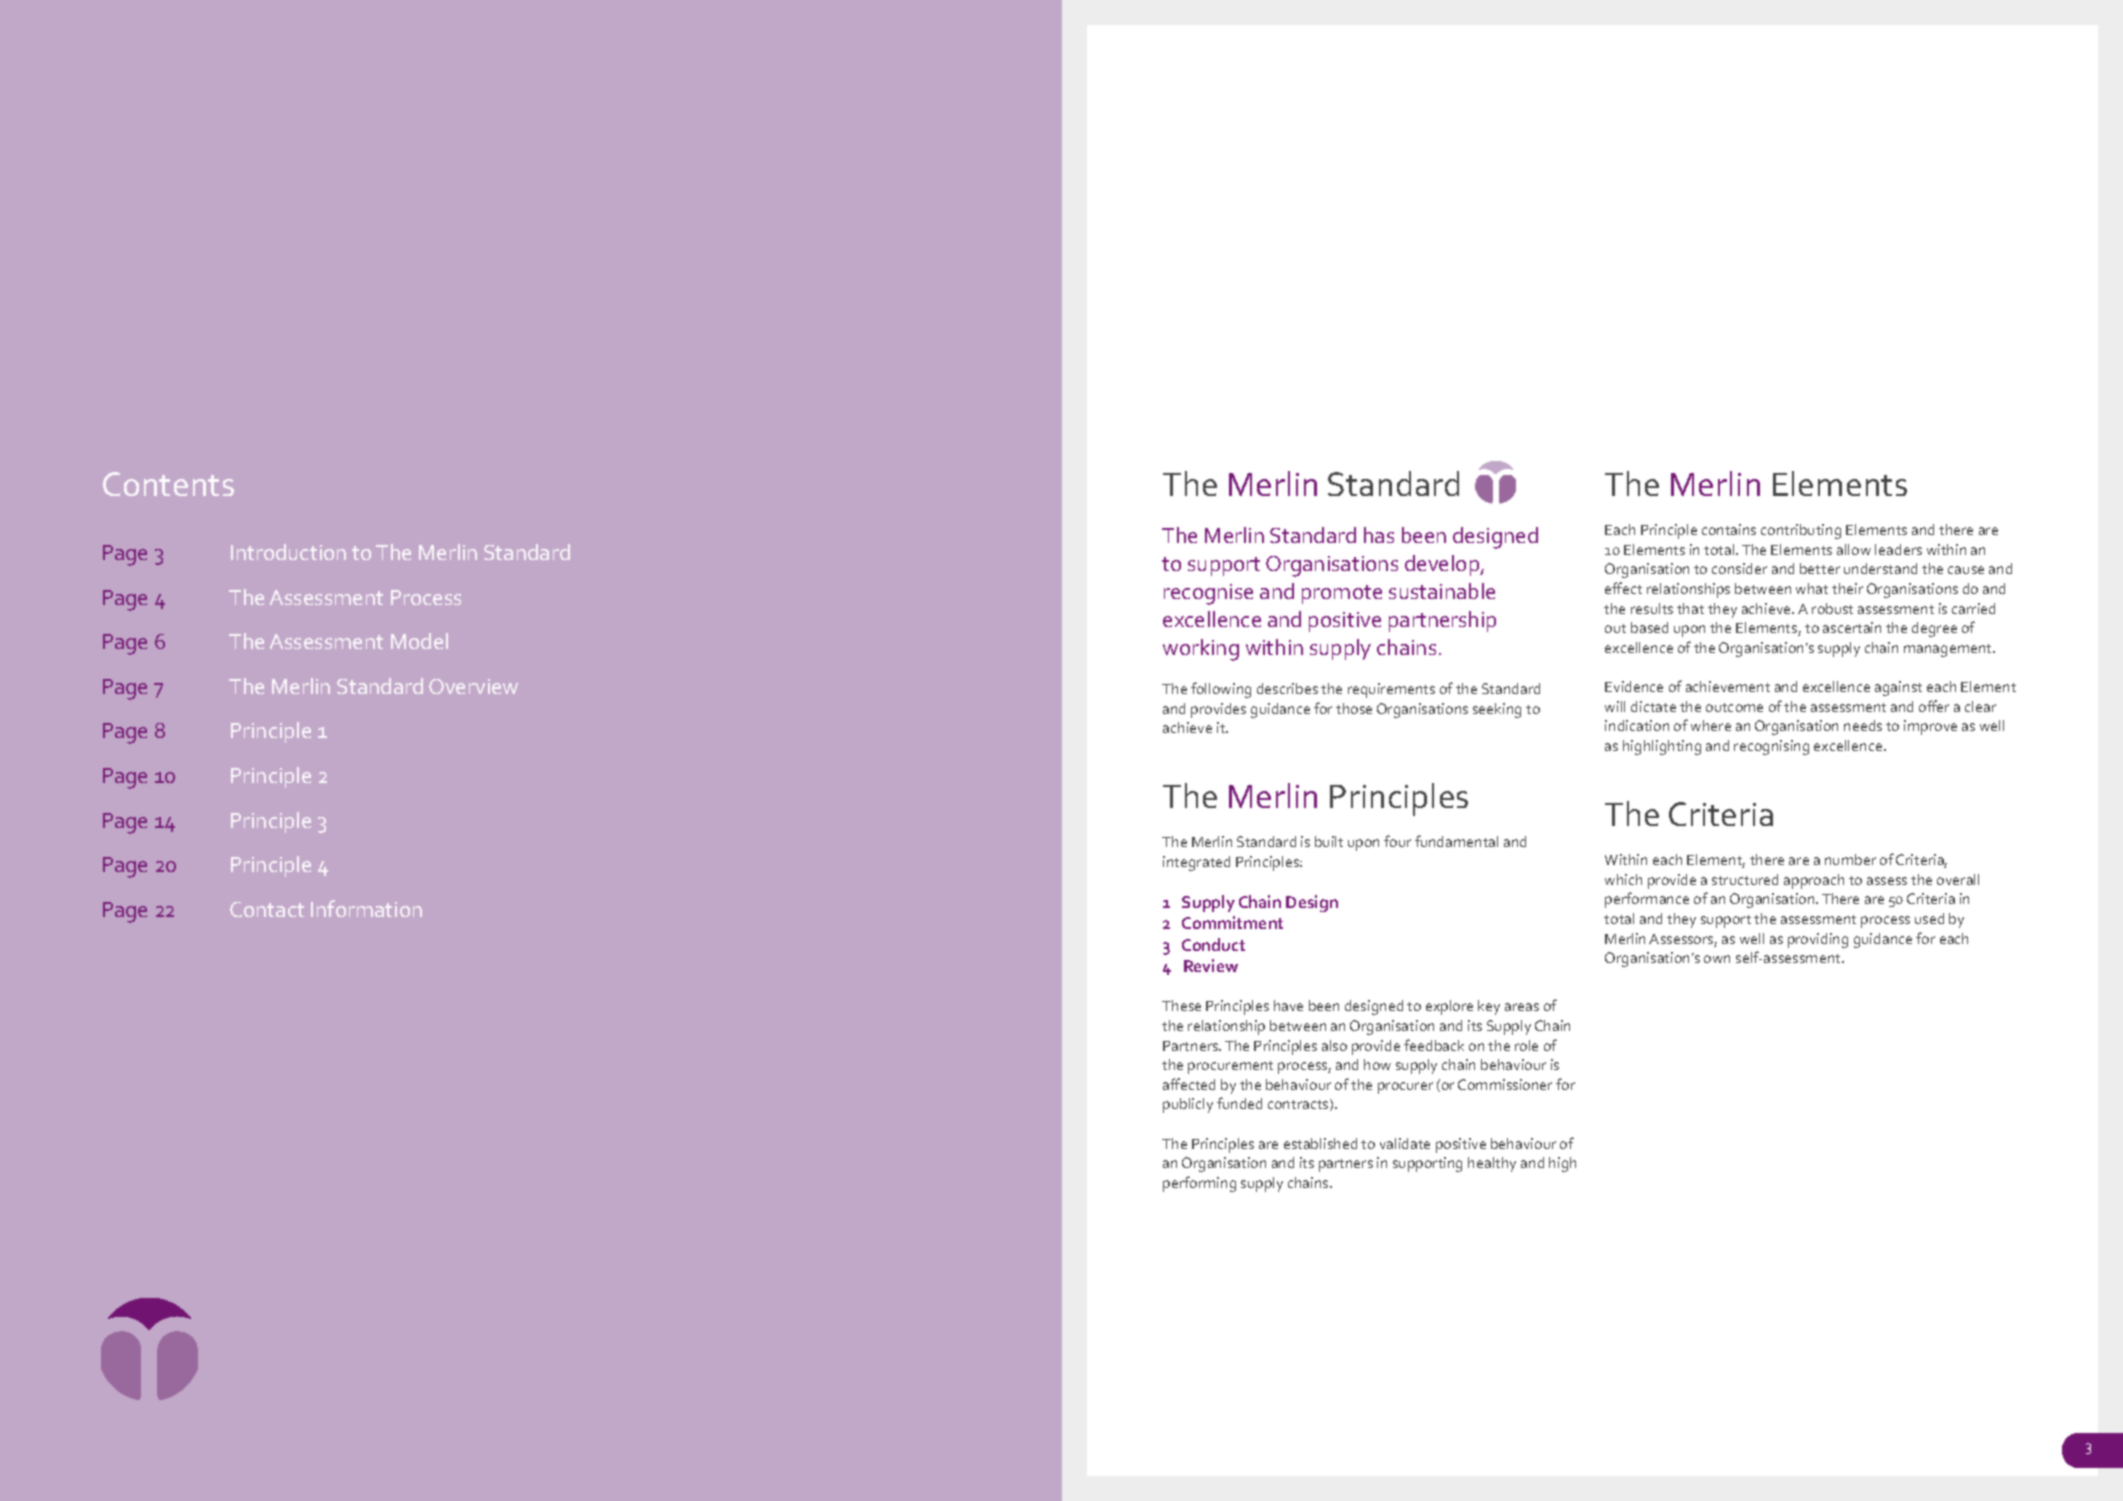 The image size is (2123, 1501). What do you see at coordinates (1199, 1184) in the screenshot?
I see `performing` at bounding box center [1199, 1184].
